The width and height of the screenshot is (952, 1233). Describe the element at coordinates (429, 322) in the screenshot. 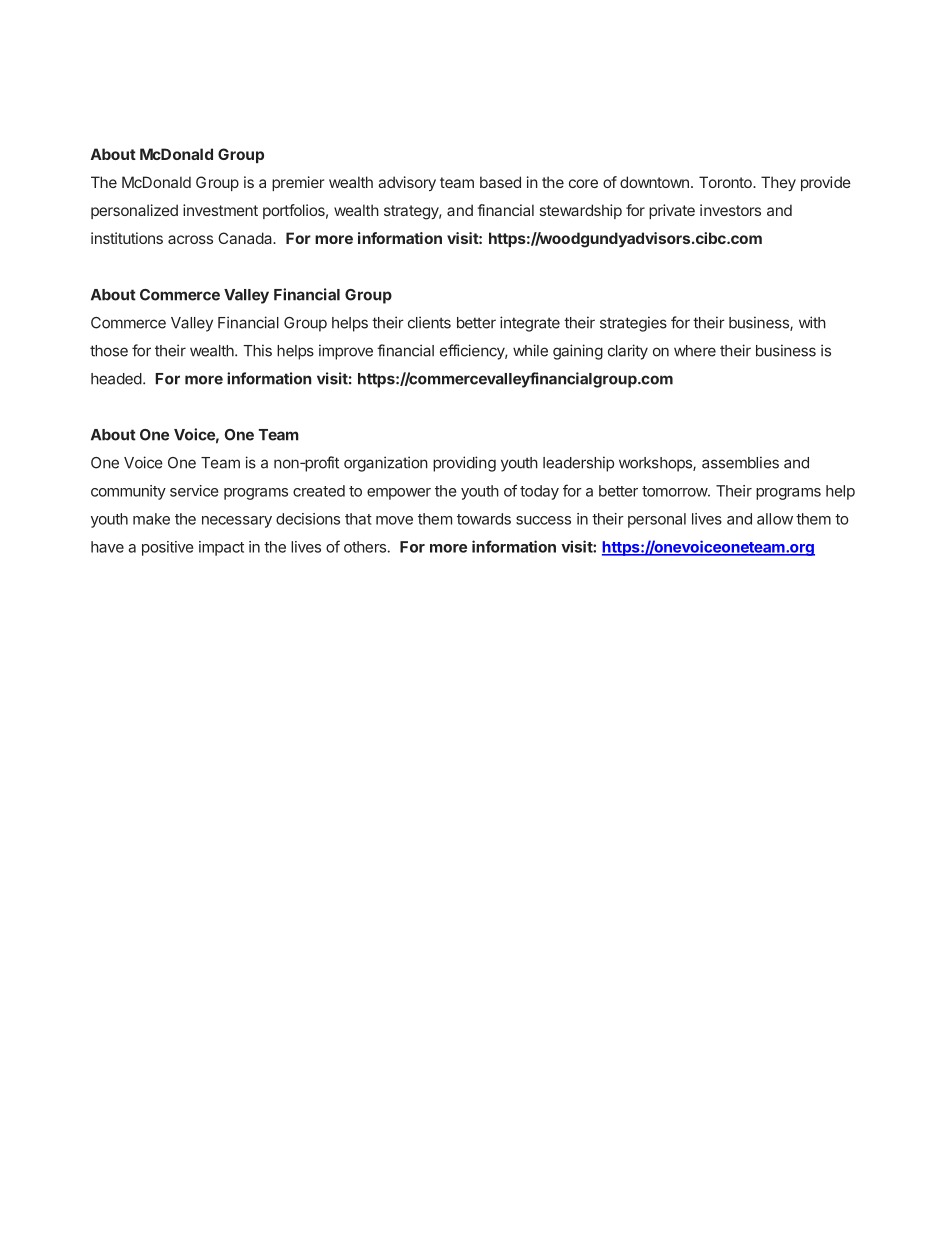

I see `clients` at that location.
